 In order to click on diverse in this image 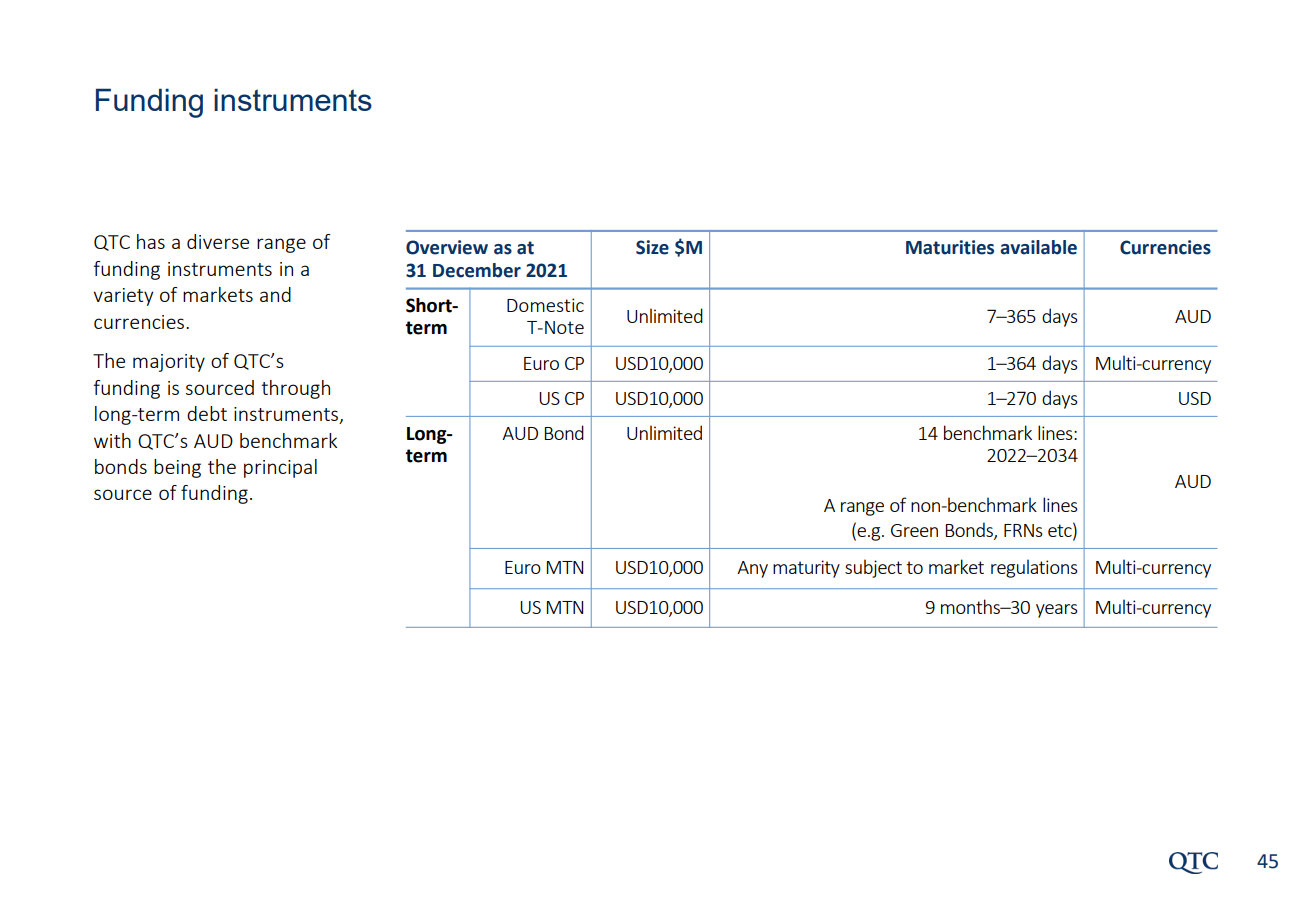, I will do `click(218, 241)`.
